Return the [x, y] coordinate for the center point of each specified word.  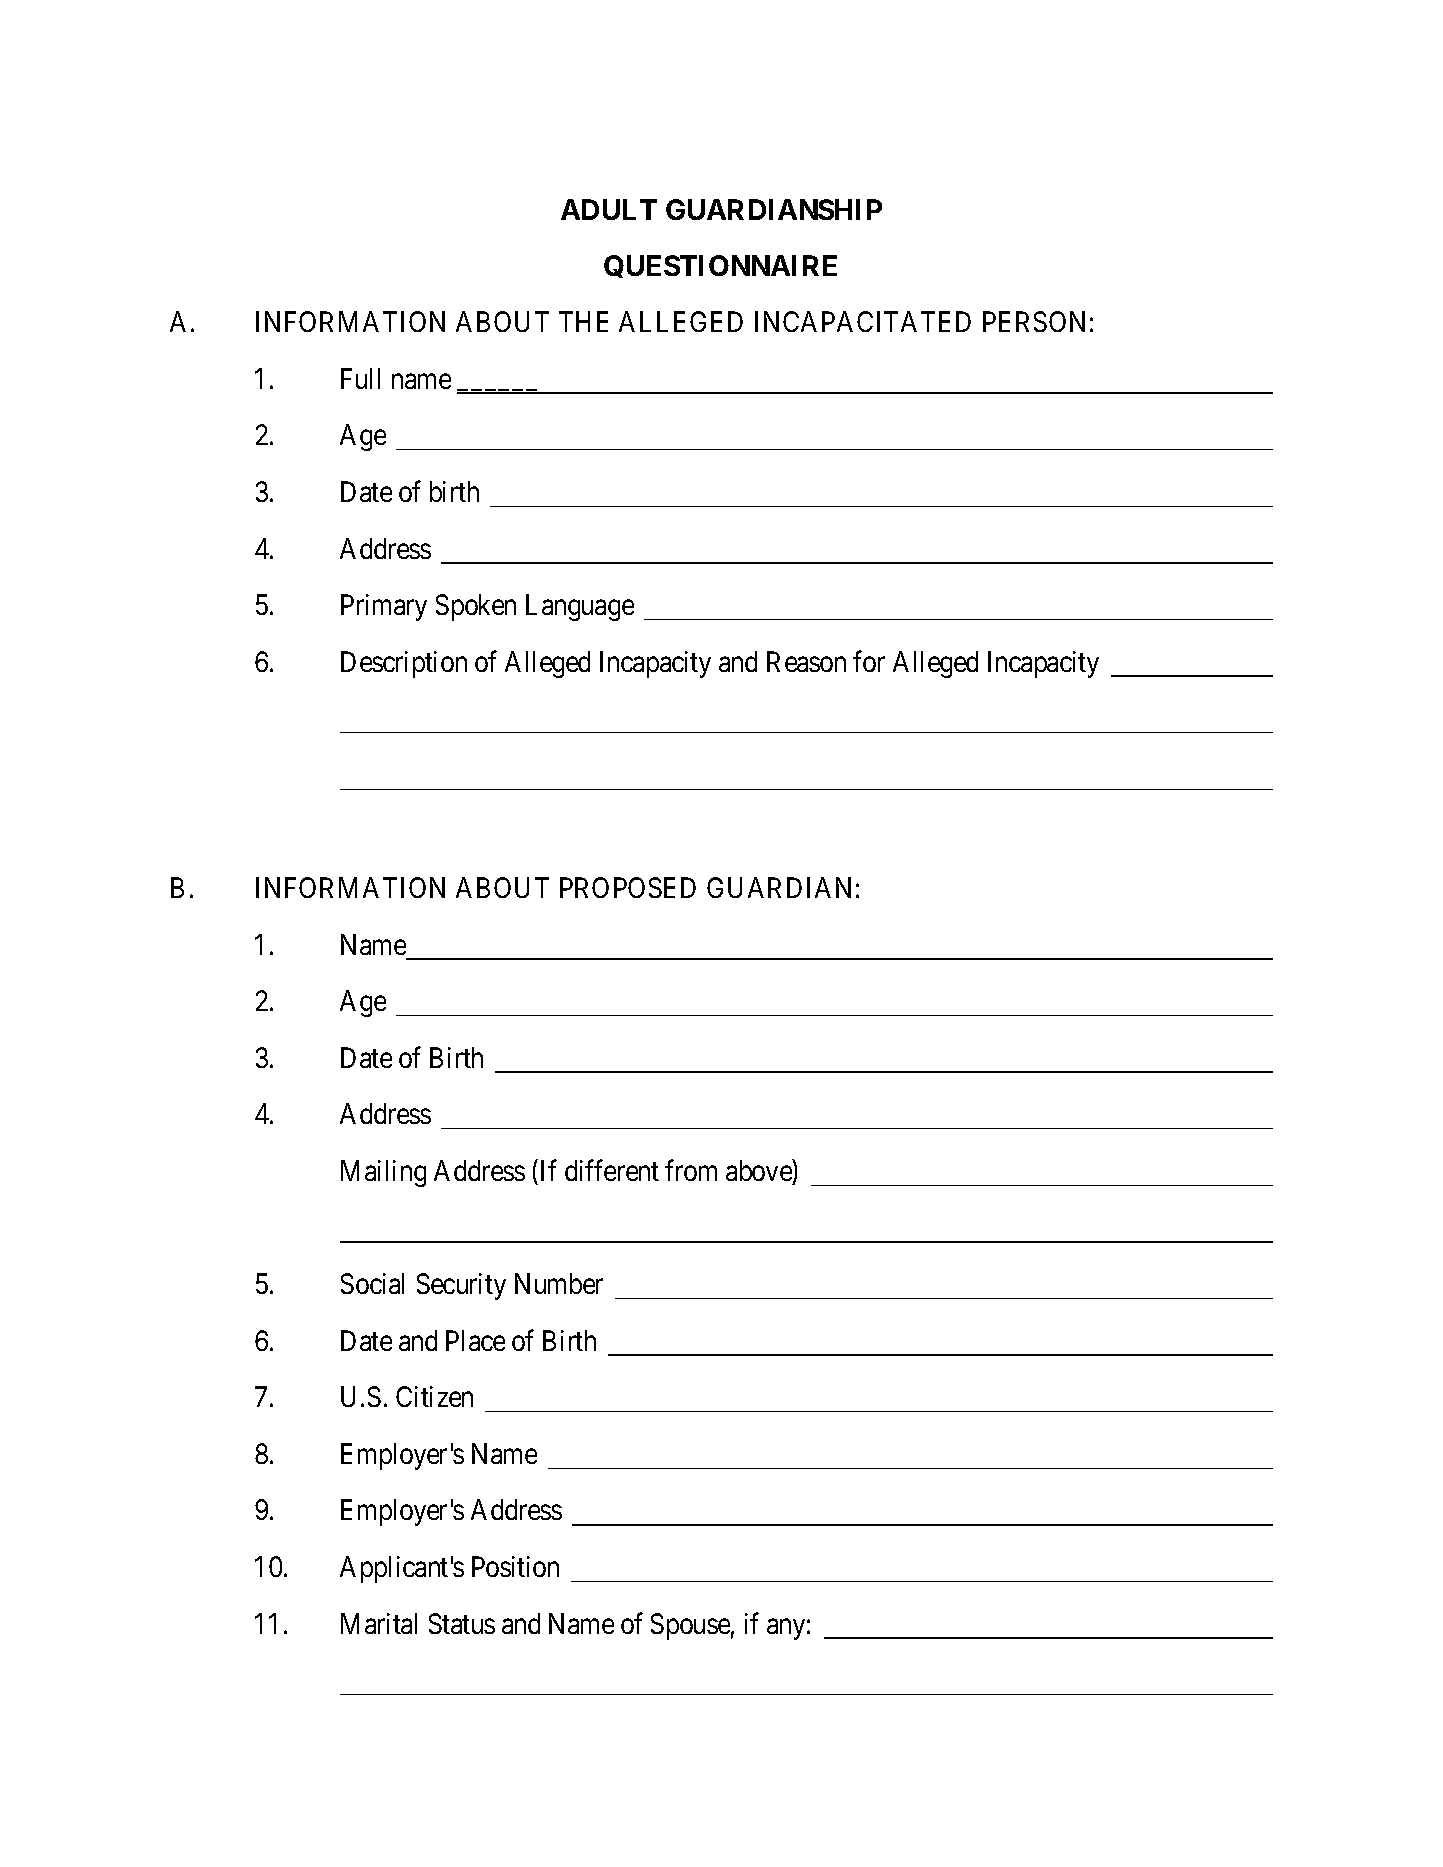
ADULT [609, 209]
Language [580, 607]
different [612, 1170]
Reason [806, 661]
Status [462, 1623]
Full [360, 378]
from [691, 1170]
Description [404, 664]
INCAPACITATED [863, 321]
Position [515, 1566]
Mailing [383, 1173]
